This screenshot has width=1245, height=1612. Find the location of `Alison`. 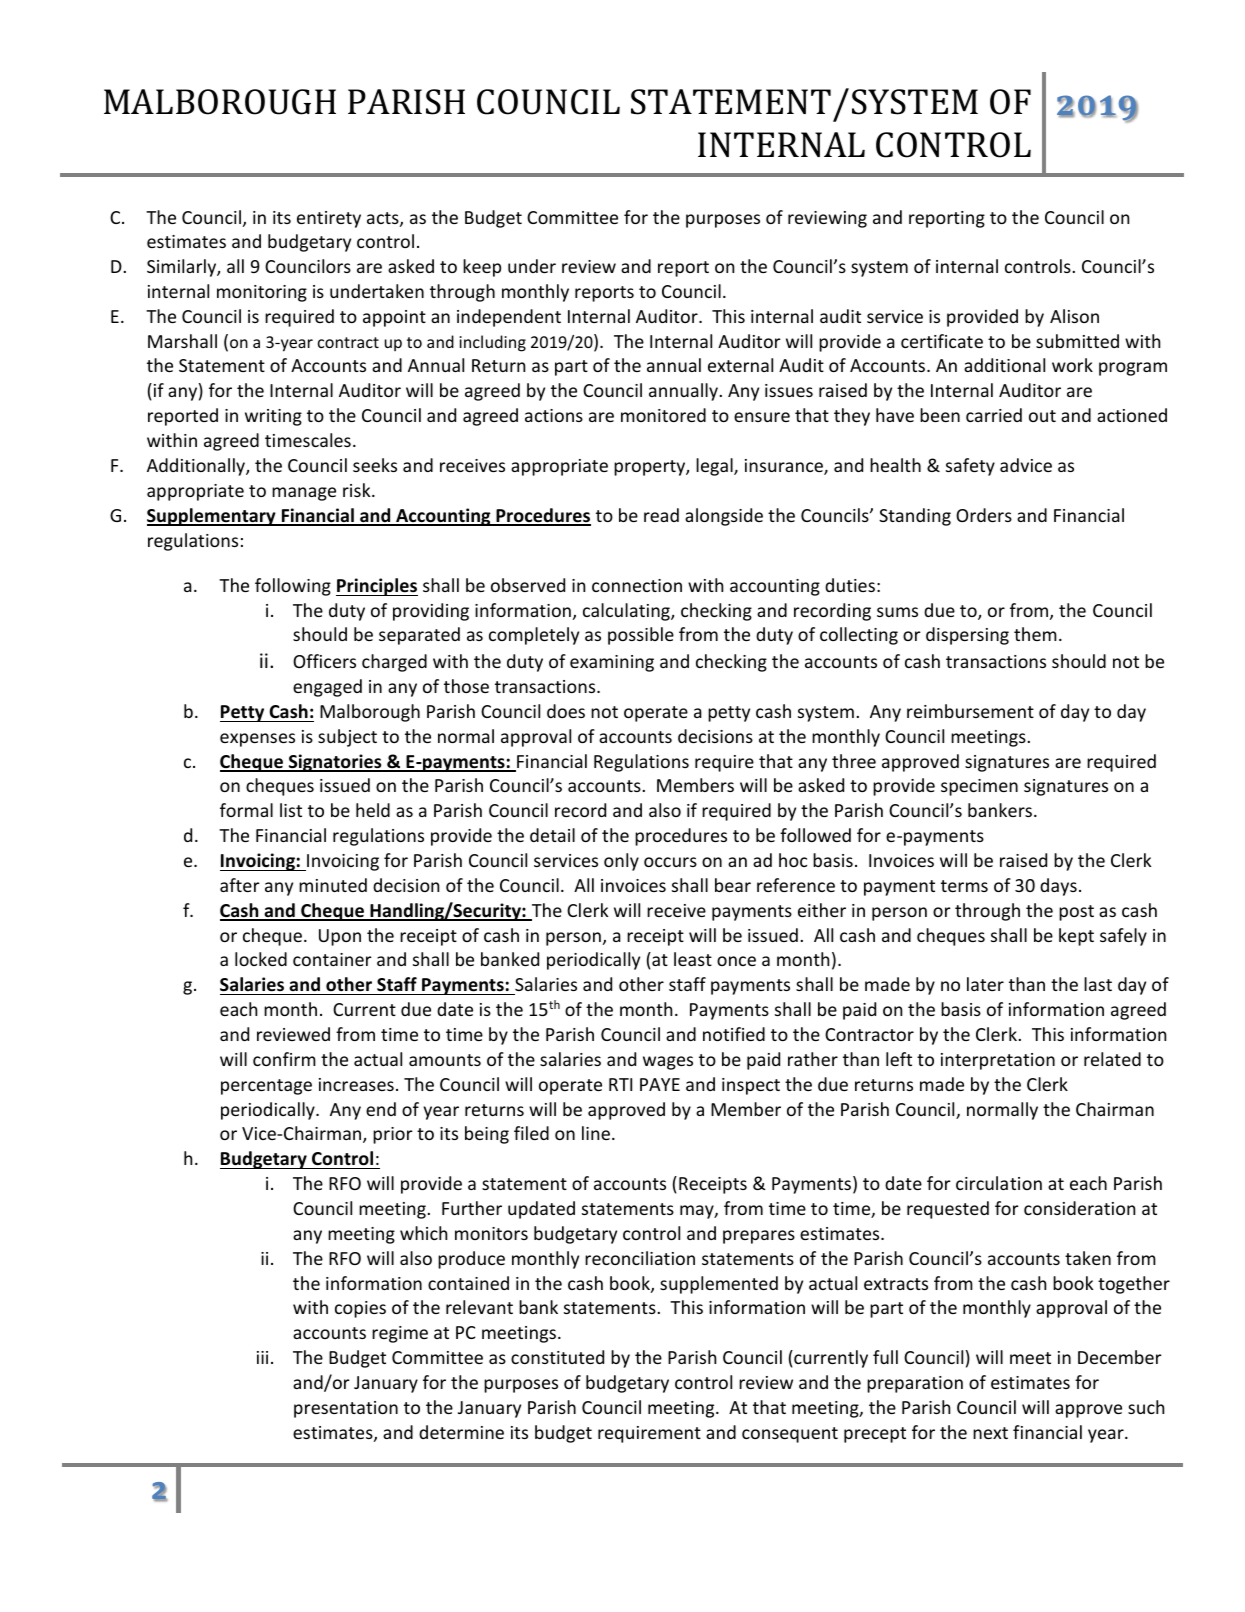

Alison is located at coordinates (1074, 316).
